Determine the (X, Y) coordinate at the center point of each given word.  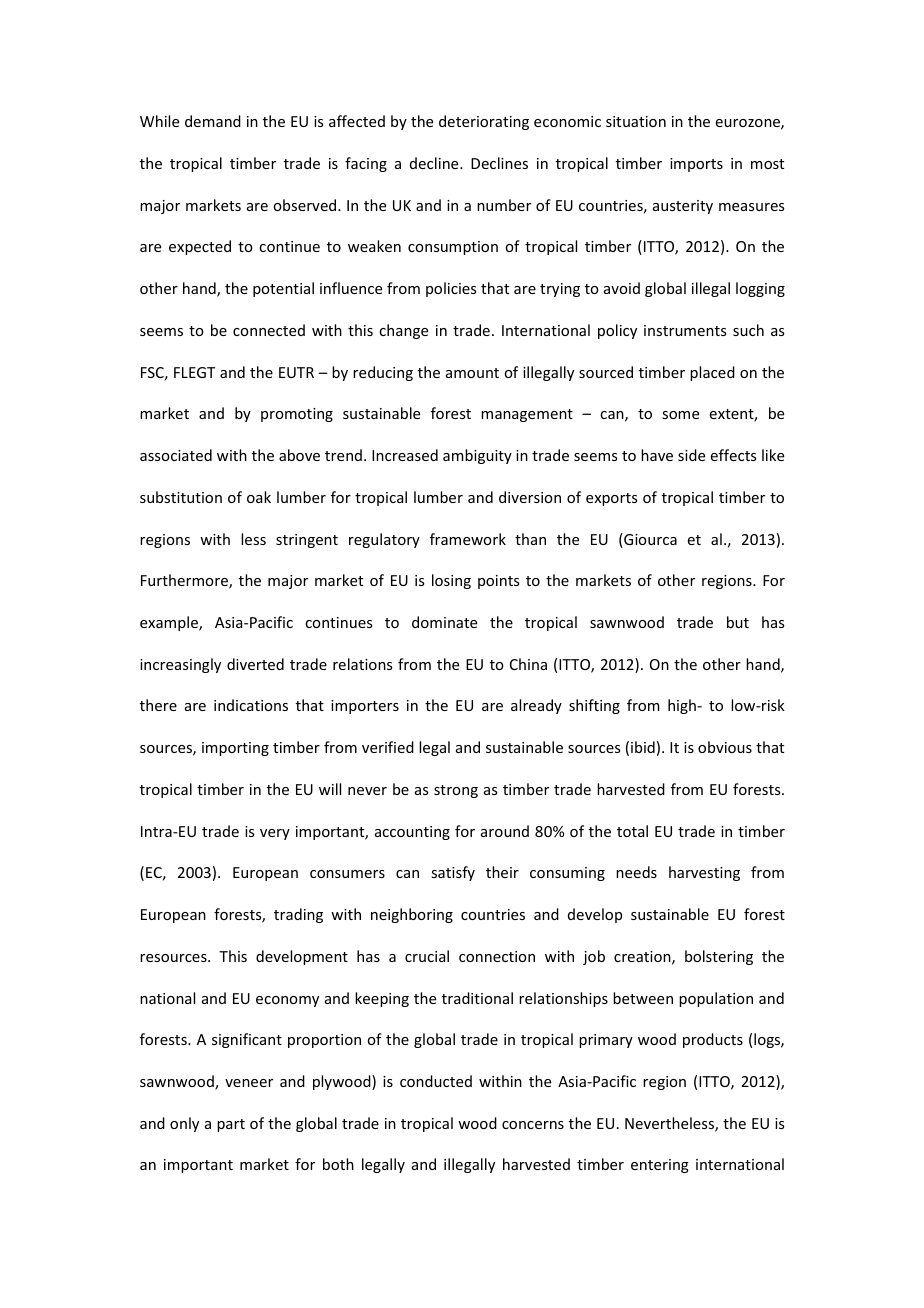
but (738, 622)
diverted (255, 664)
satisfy (453, 873)
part (231, 1125)
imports (696, 165)
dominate (444, 622)
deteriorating (484, 122)
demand (213, 121)
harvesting (704, 873)
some (680, 415)
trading (298, 915)
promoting (297, 415)
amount (472, 373)
